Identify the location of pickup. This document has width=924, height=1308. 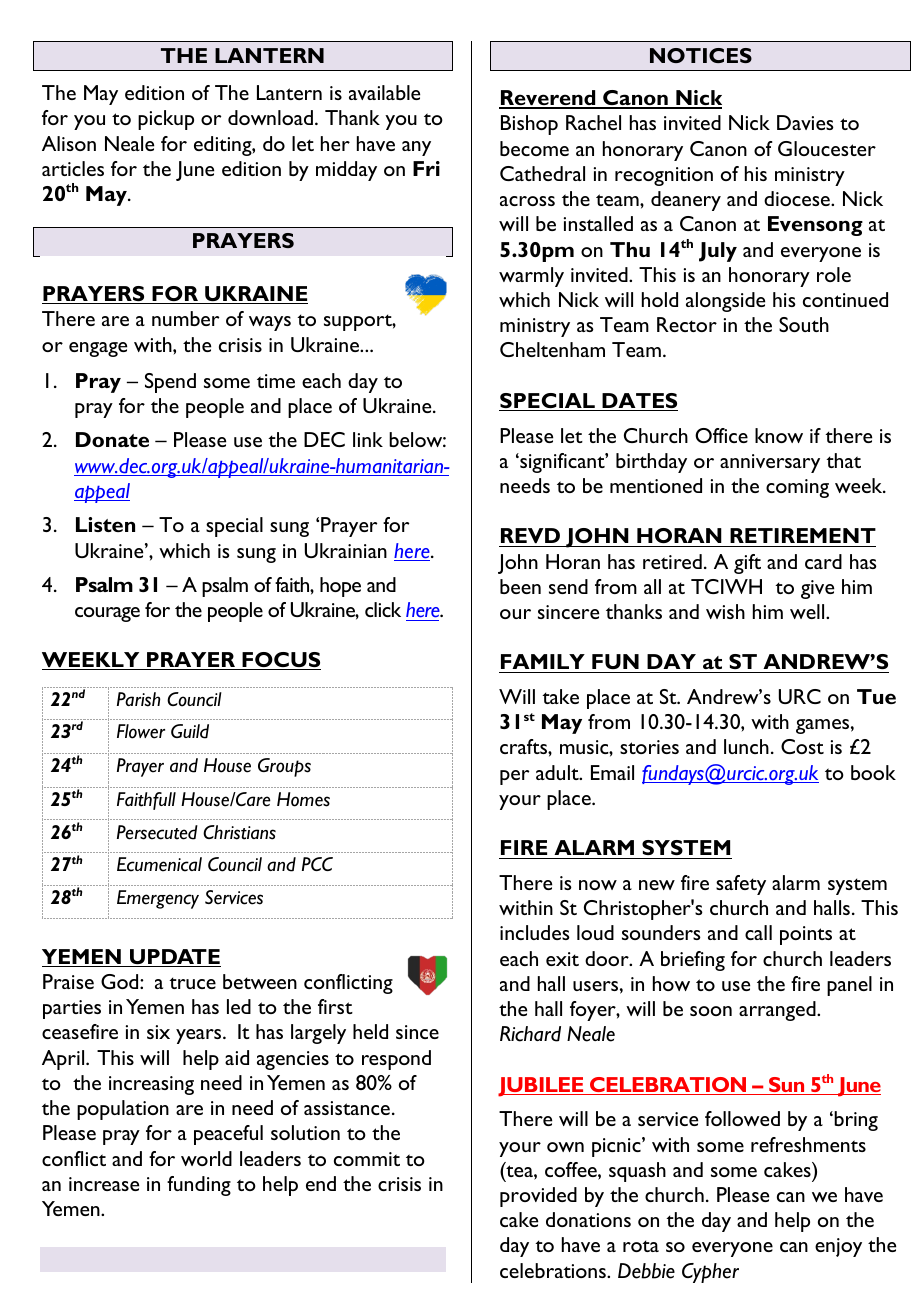
(166, 120).
